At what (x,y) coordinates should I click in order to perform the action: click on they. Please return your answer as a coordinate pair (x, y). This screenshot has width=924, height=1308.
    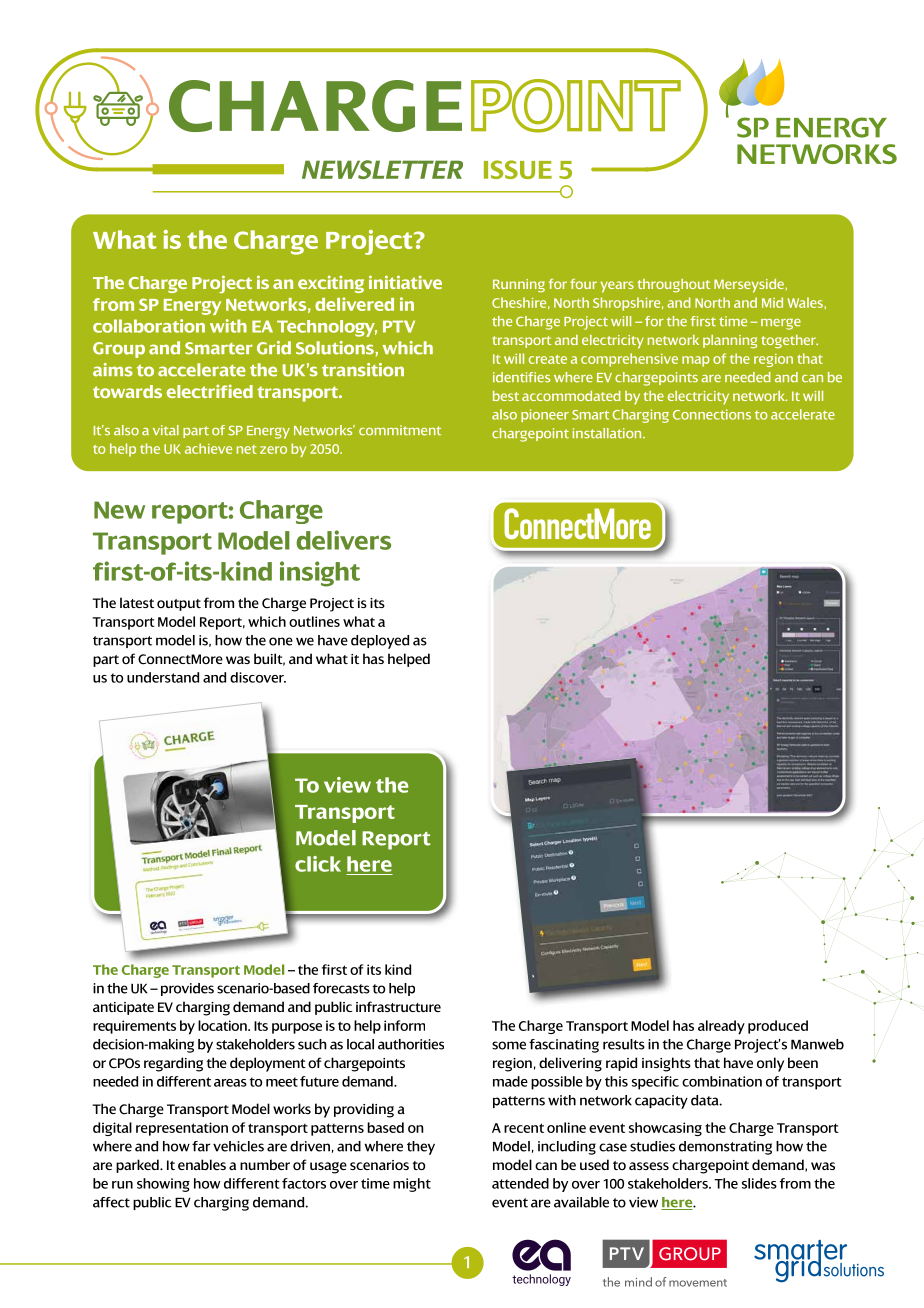
    Looking at the image, I should click on (421, 1148).
